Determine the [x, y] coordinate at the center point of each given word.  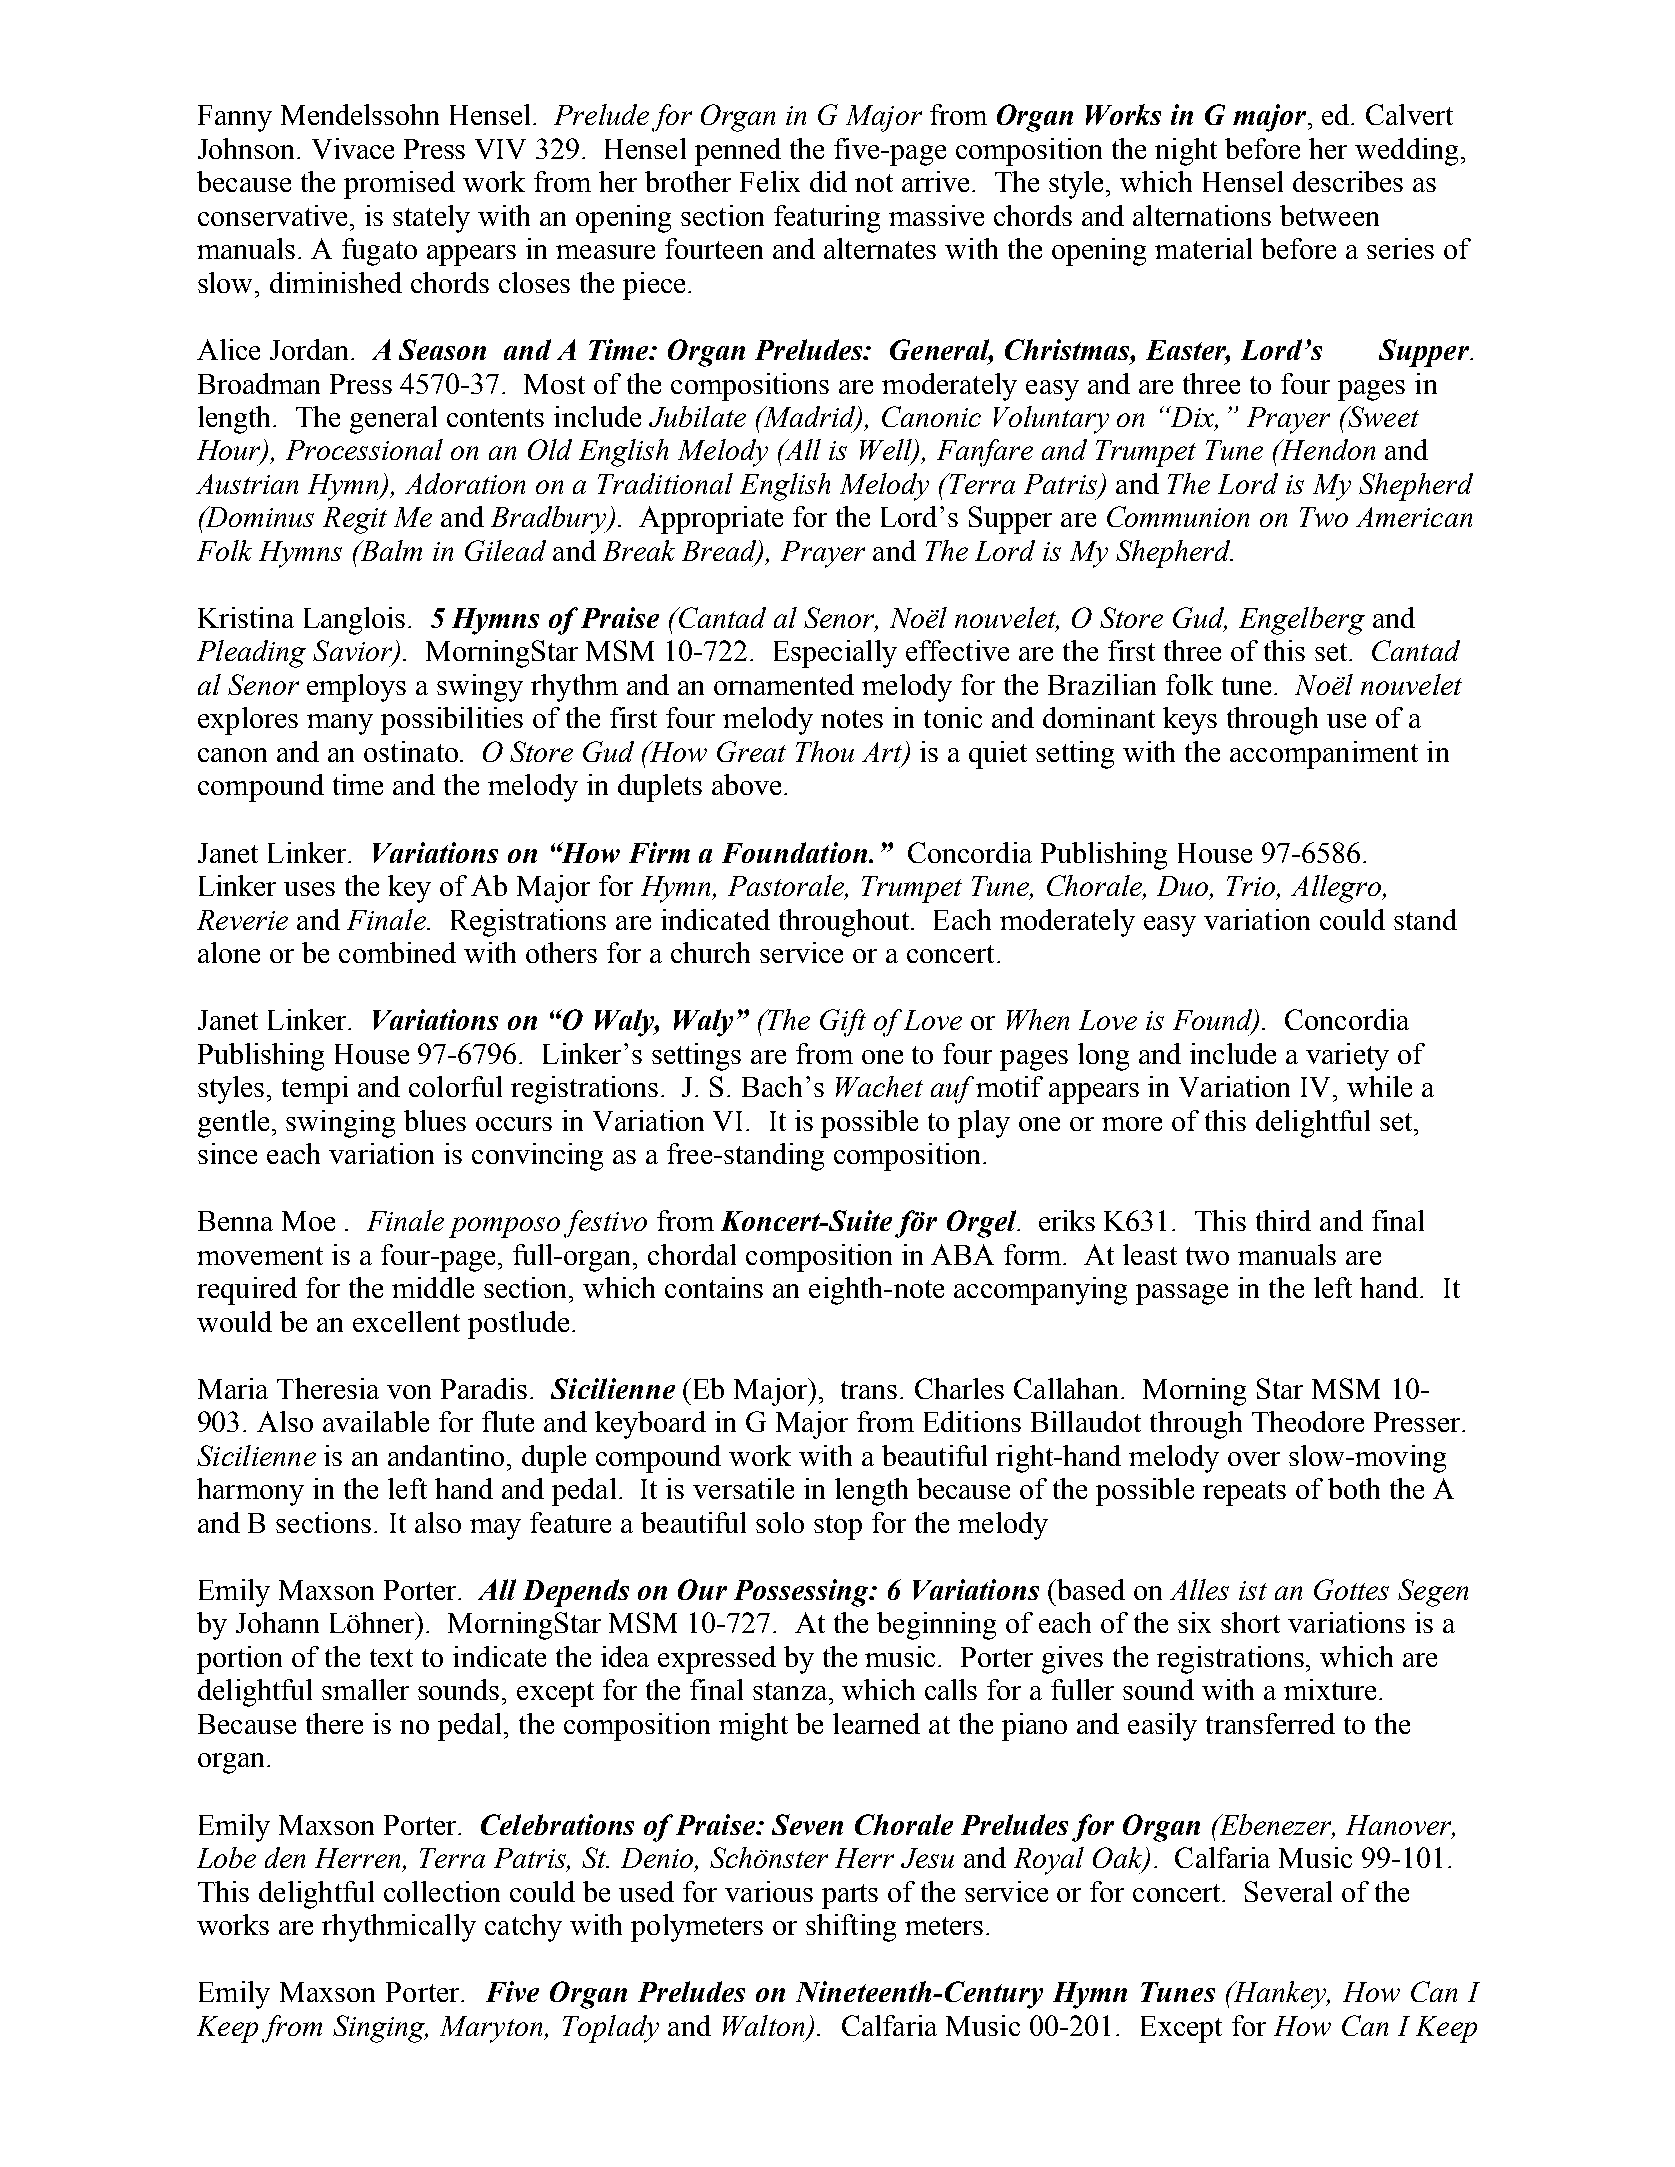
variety [1347, 1057]
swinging [340, 1124]
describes [1348, 181]
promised [399, 185]
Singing [380, 2029]
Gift [843, 1023]
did [828, 181]
